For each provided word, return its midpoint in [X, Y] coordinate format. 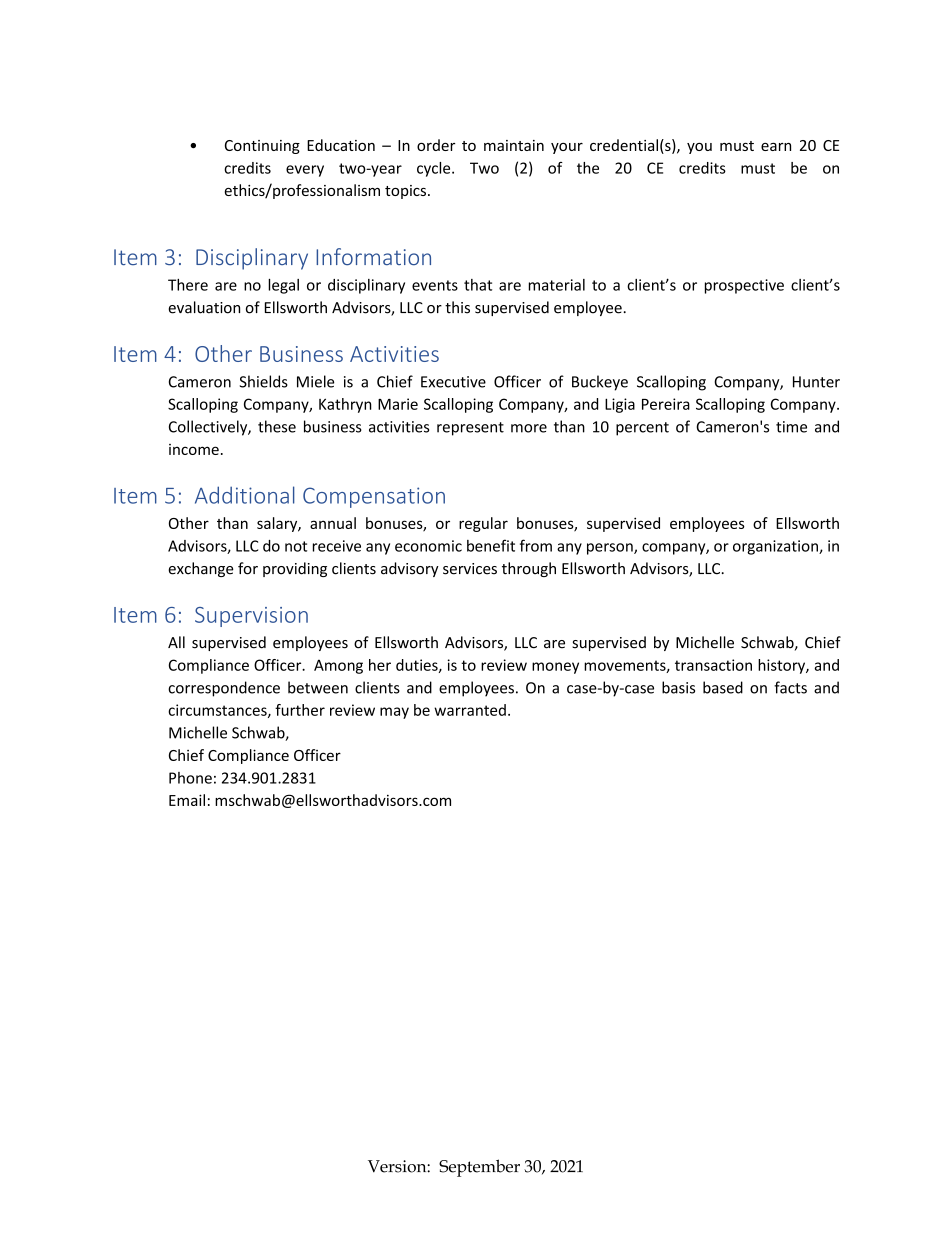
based [723, 687]
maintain [514, 145]
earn [776, 147]
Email [187, 800]
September [479, 1168]
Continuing [262, 147]
